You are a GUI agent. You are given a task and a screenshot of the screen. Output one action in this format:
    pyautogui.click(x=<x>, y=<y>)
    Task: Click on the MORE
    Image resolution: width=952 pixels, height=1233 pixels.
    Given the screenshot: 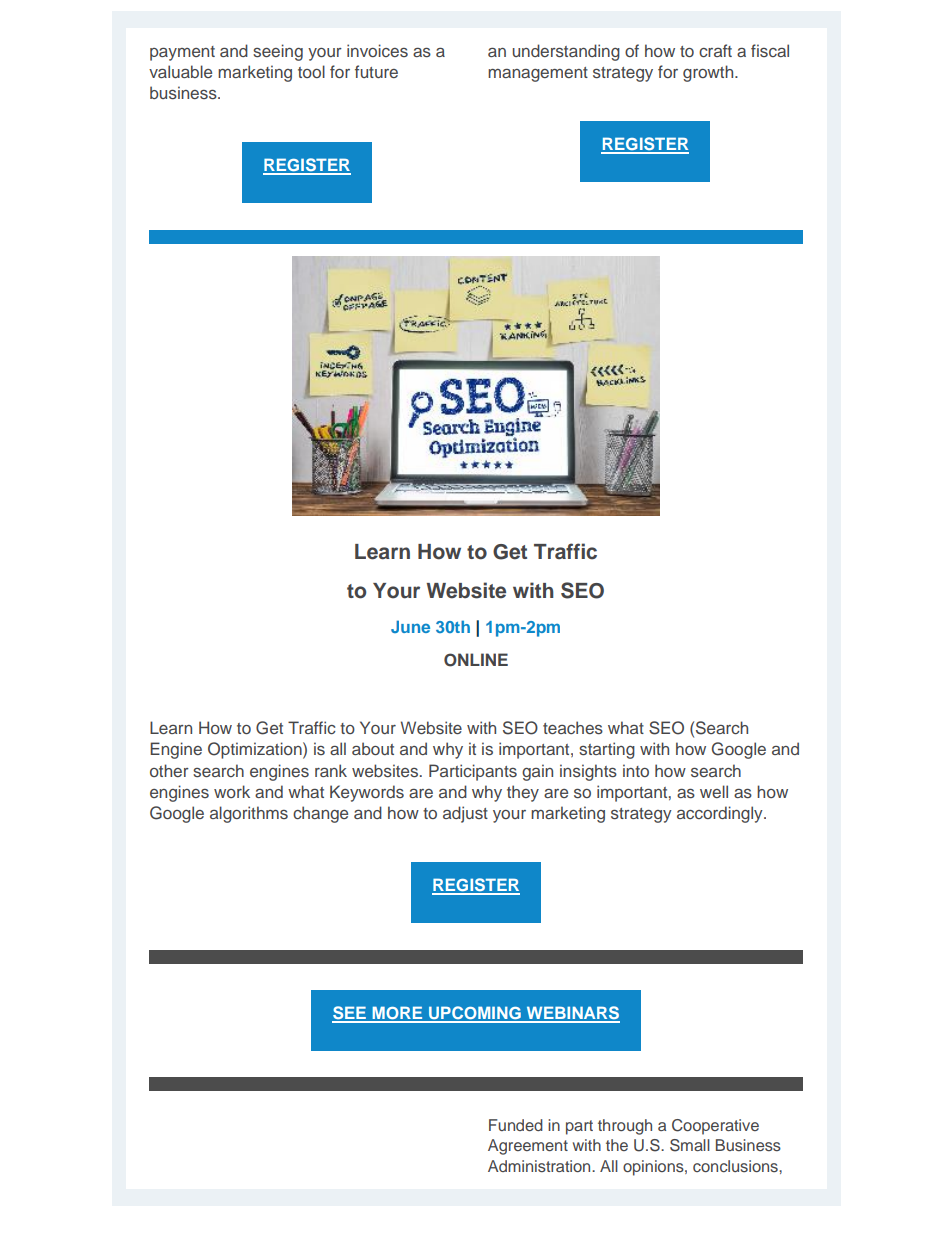 What is the action you would take?
    pyautogui.click(x=397, y=1014)
